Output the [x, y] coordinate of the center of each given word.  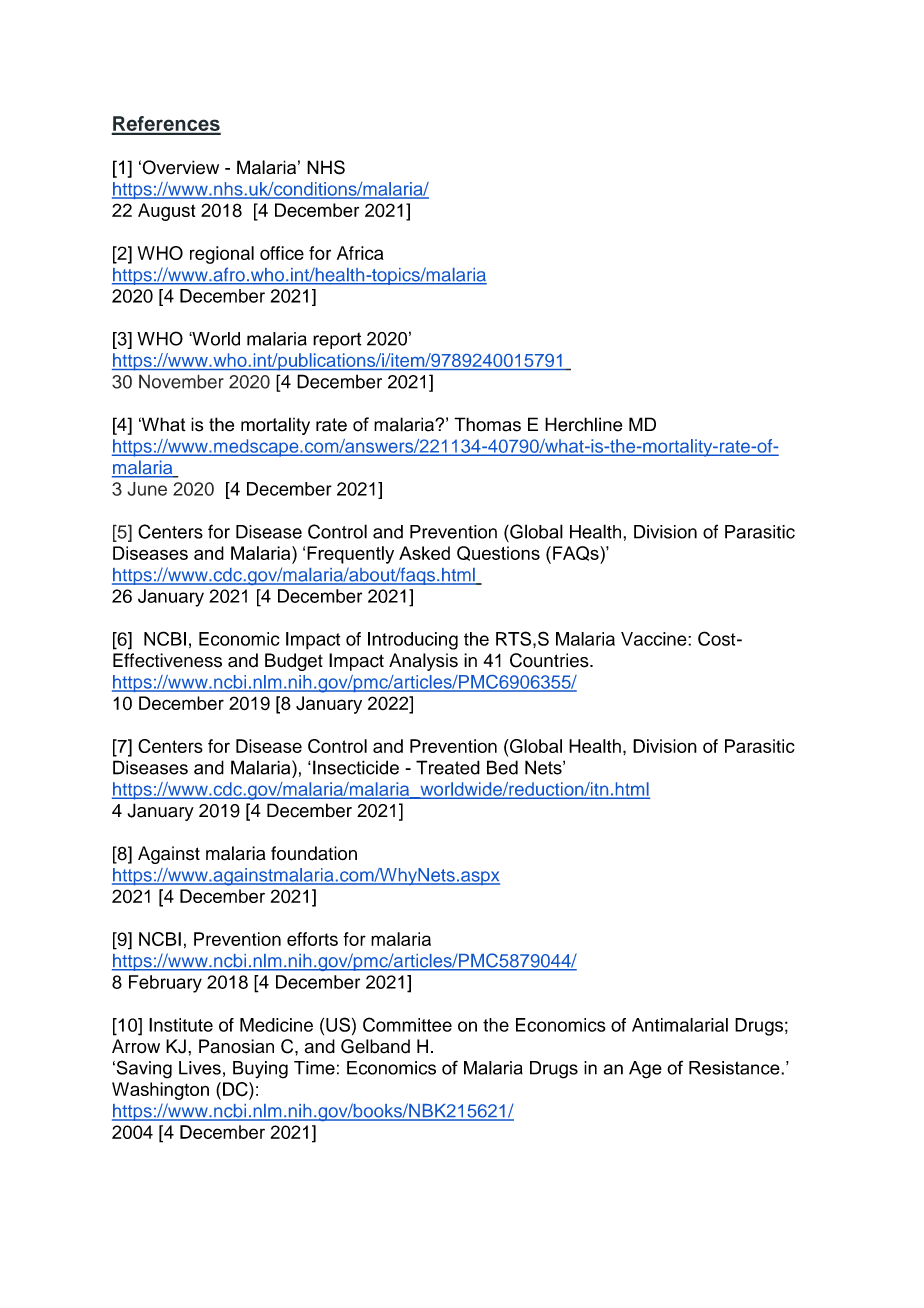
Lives [200, 1068]
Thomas [487, 424]
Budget [294, 662]
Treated [448, 767]
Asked [424, 553]
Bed [502, 767]
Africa [360, 253]
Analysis [423, 662]
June [147, 489]
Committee [407, 1024]
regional [222, 255]
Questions [498, 553]
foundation [314, 853]
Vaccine [655, 639]
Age [645, 1070]
